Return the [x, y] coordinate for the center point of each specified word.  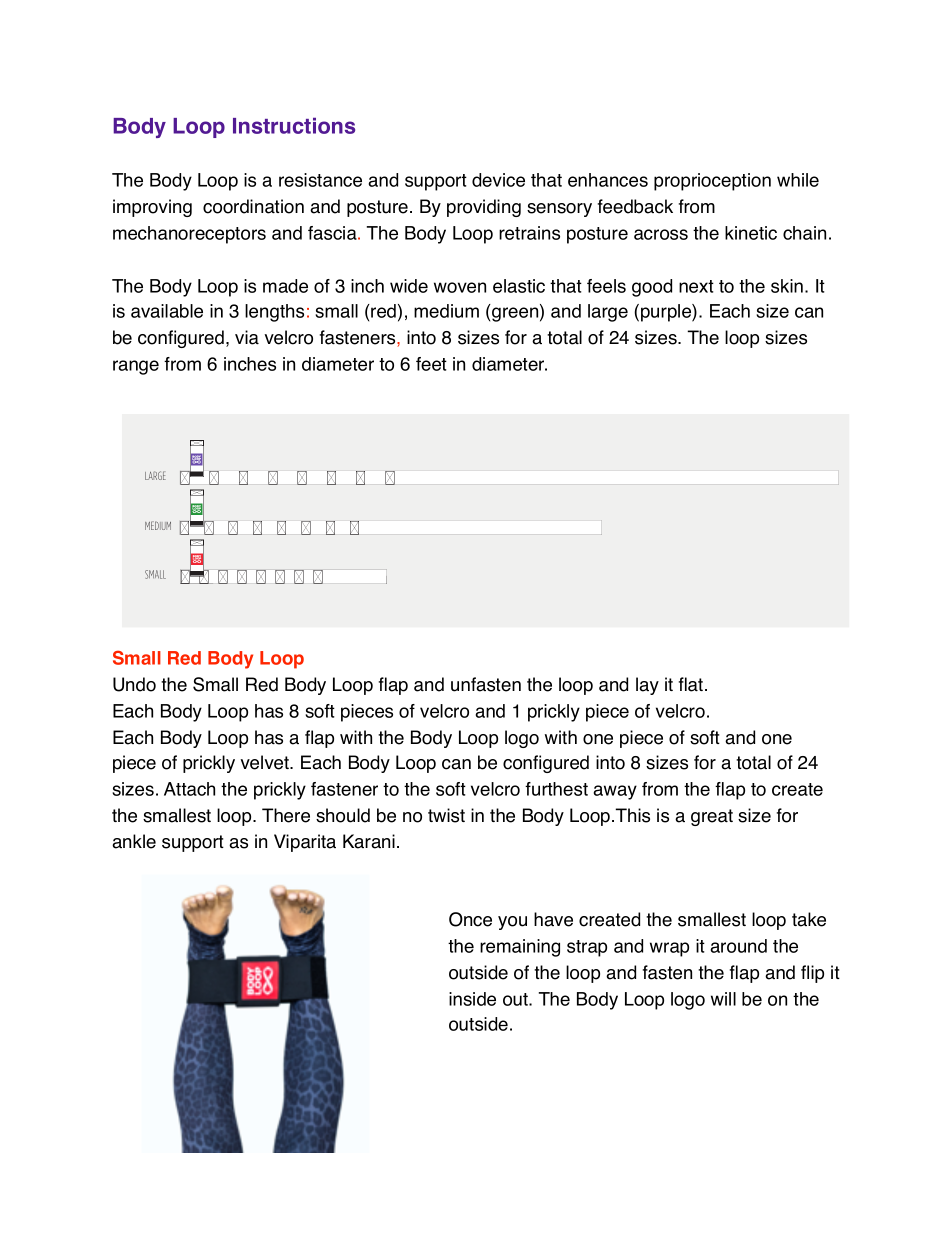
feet [431, 364]
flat [692, 684]
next [696, 286]
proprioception [712, 182]
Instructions [294, 126]
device [498, 180]
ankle [134, 841]
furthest [556, 789]
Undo [134, 684]
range [136, 367]
